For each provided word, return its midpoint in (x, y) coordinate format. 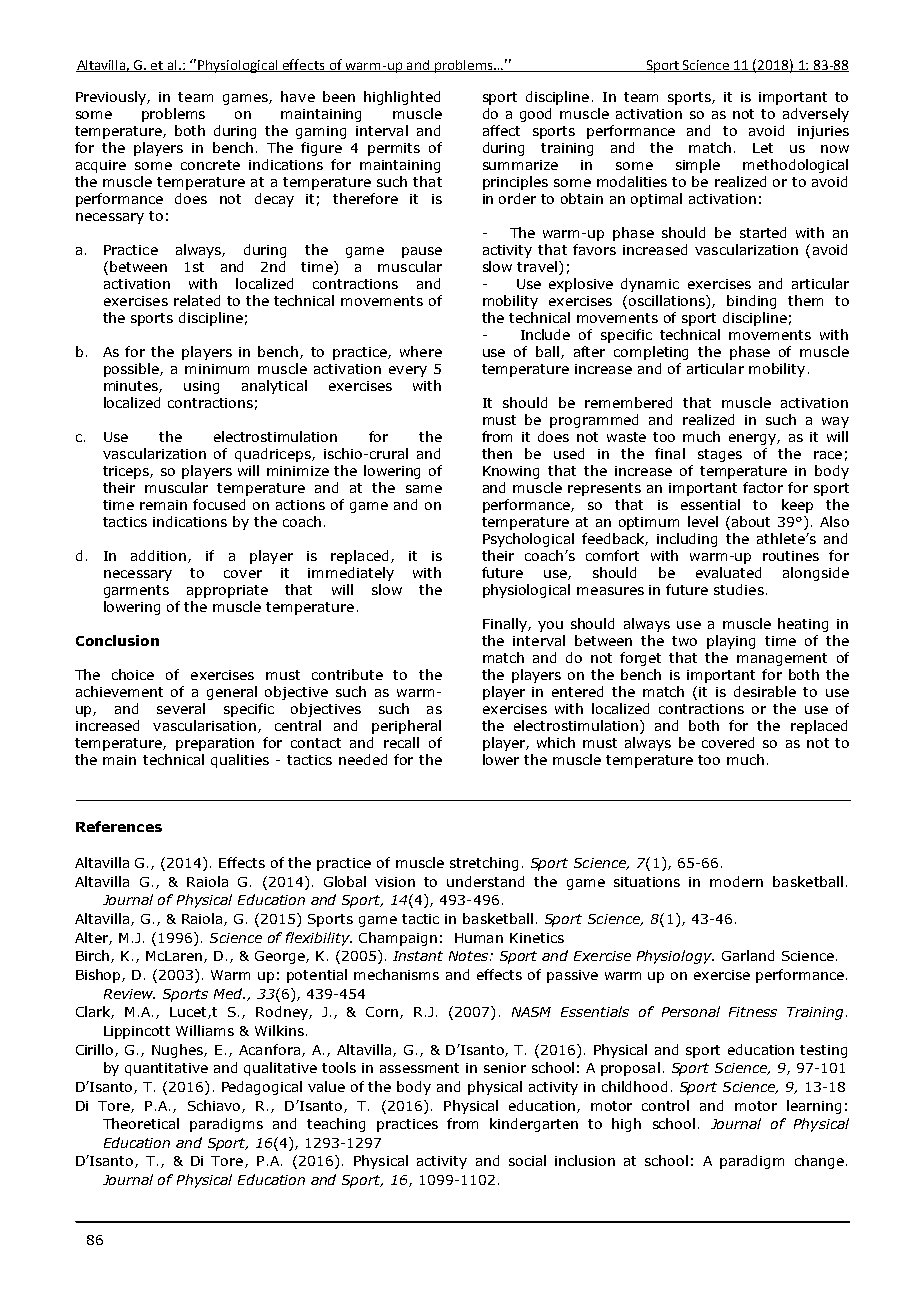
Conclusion (117, 640)
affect (501, 130)
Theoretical (141, 1123)
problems (173, 115)
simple (698, 166)
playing (731, 642)
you (550, 626)
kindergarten (534, 1125)
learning (814, 1107)
